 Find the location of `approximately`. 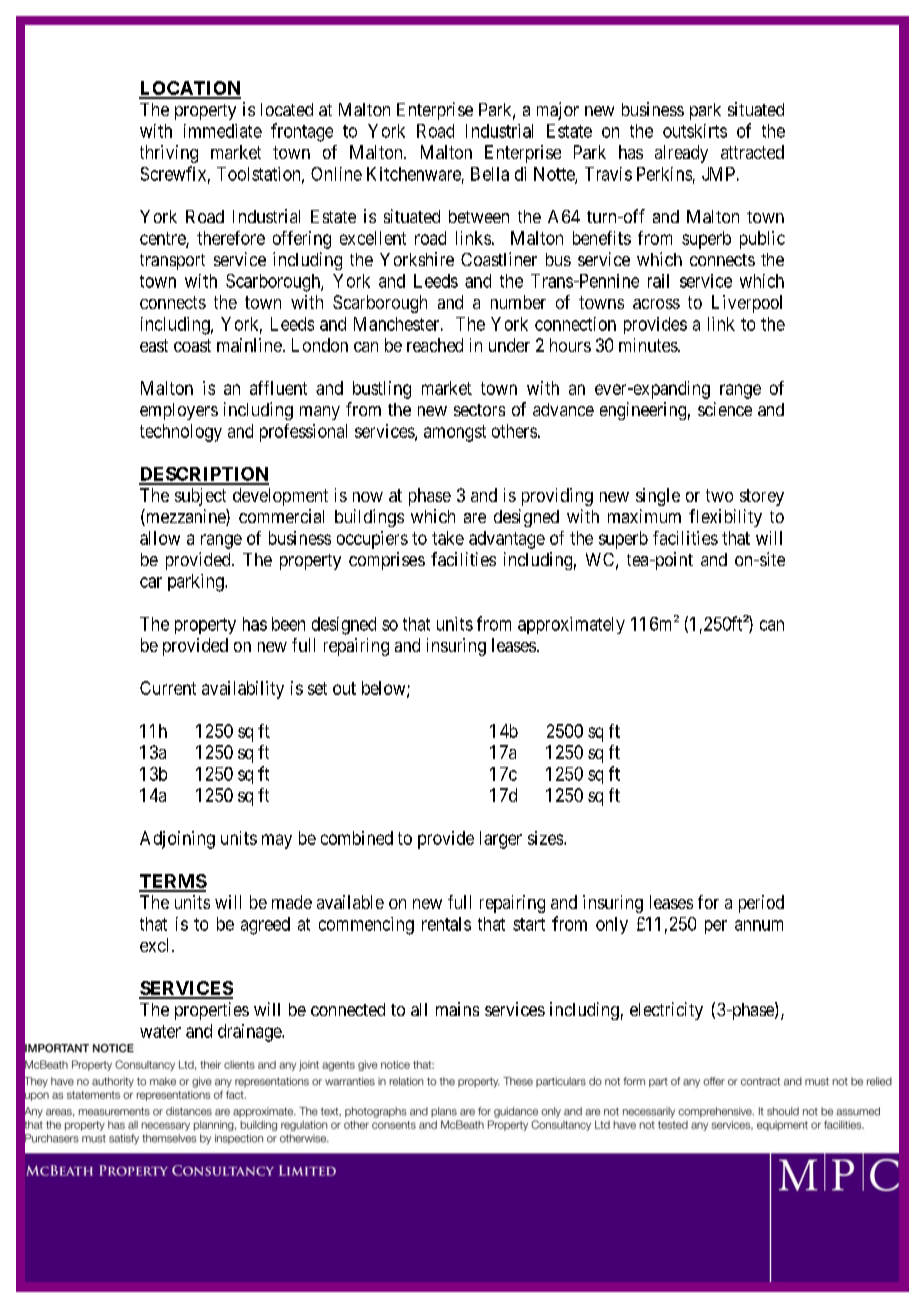

approximately is located at coordinates (571, 625).
